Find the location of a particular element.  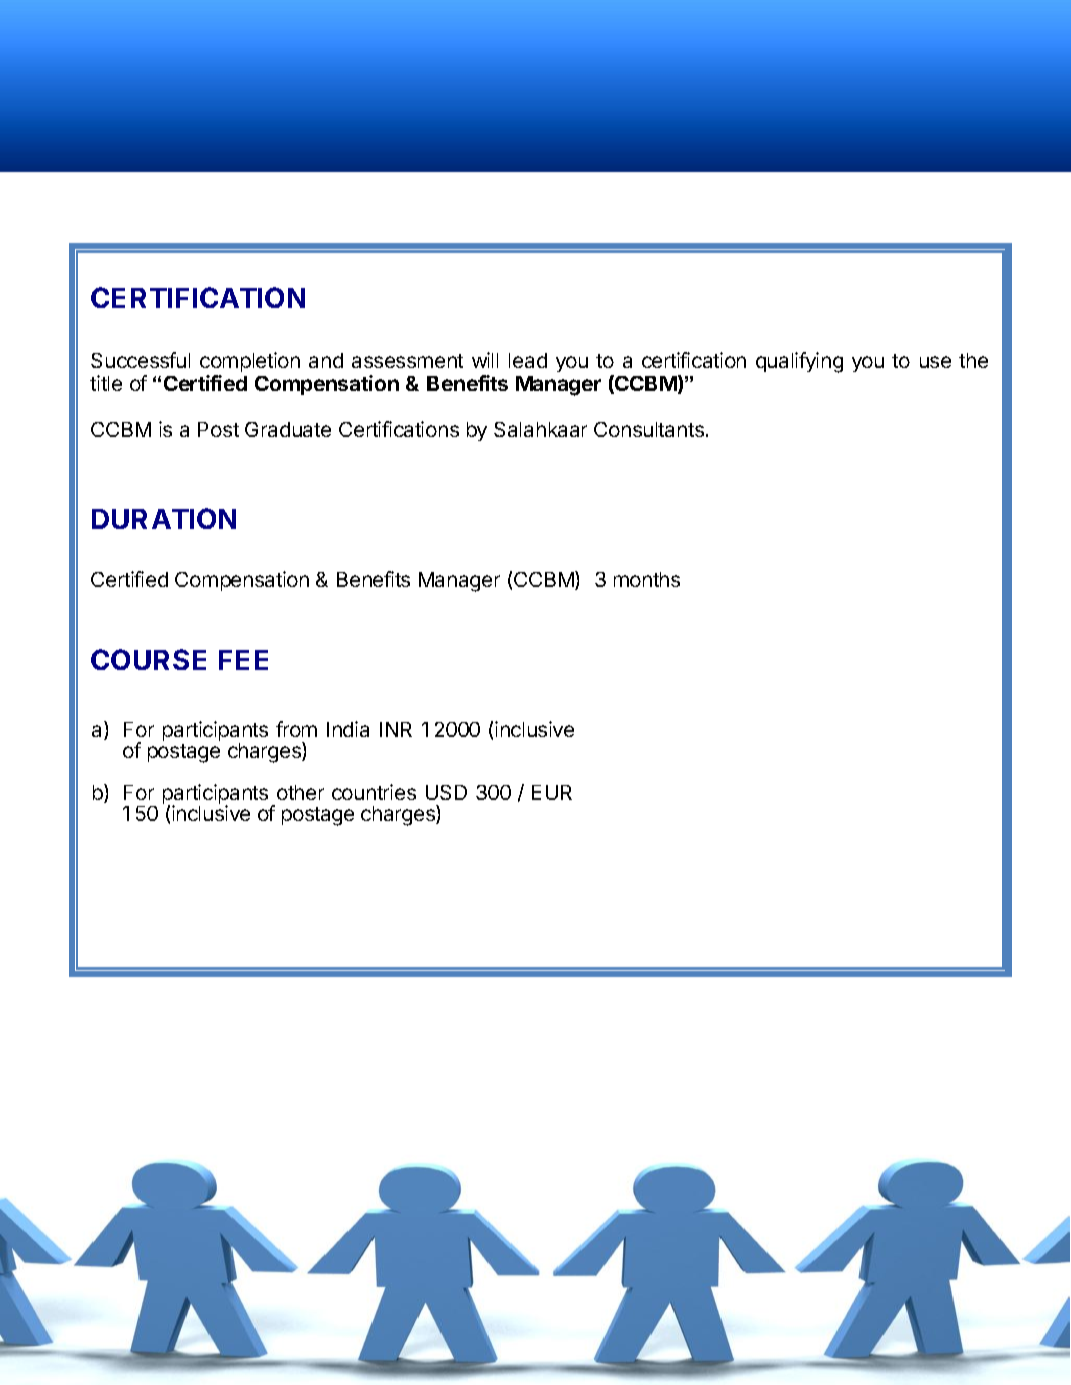

qualifying is located at coordinates (799, 362).
